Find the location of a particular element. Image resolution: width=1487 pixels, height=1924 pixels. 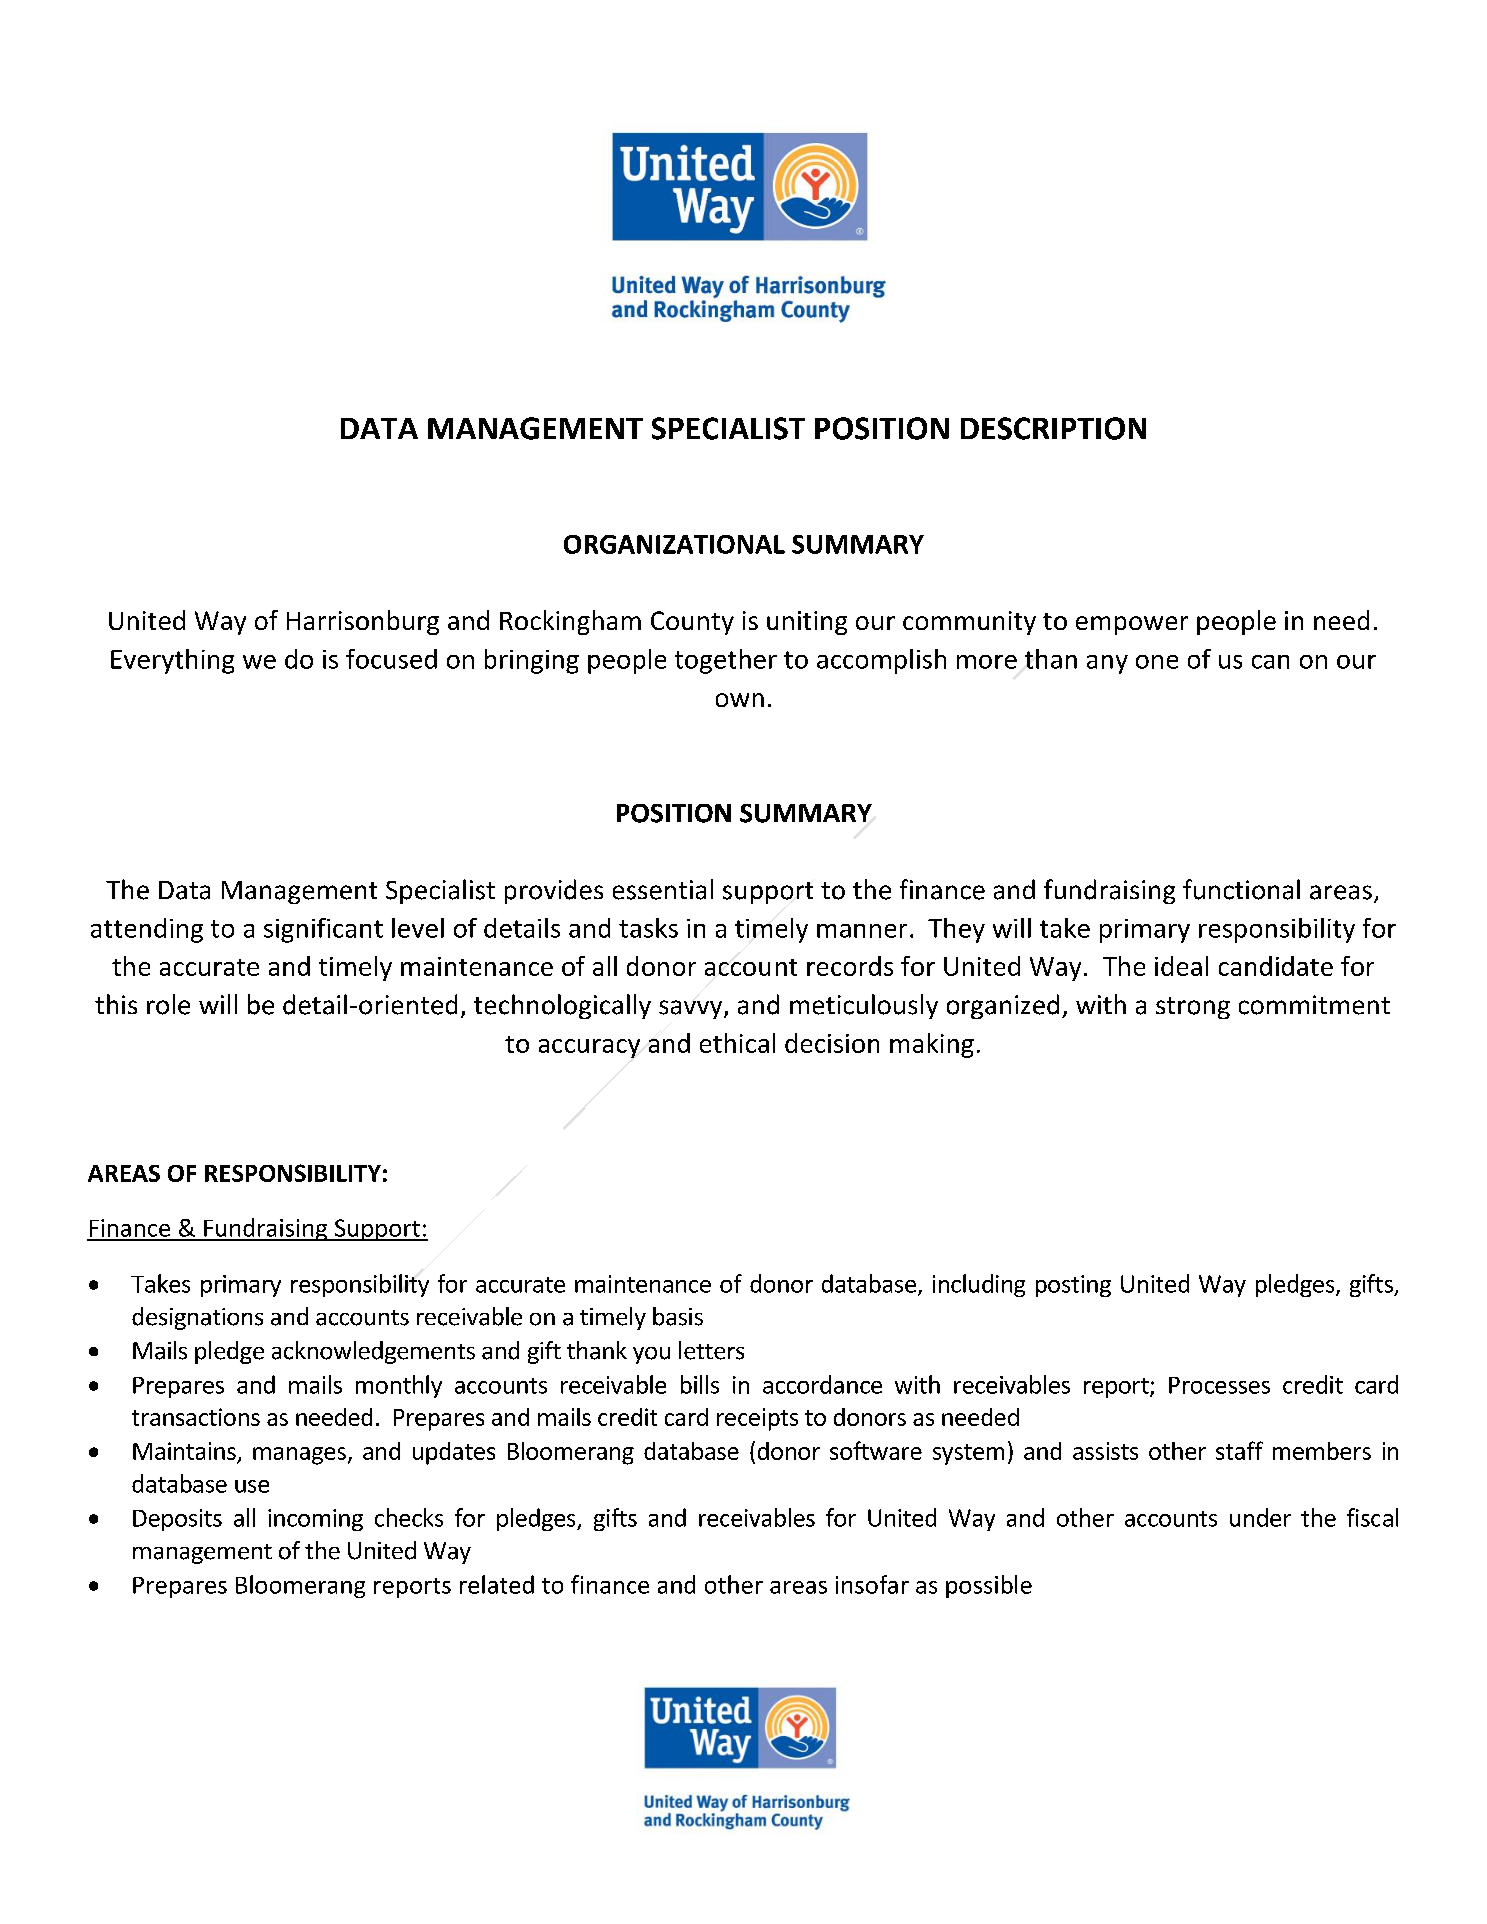

DESCRIPTION is located at coordinates (1053, 428).
